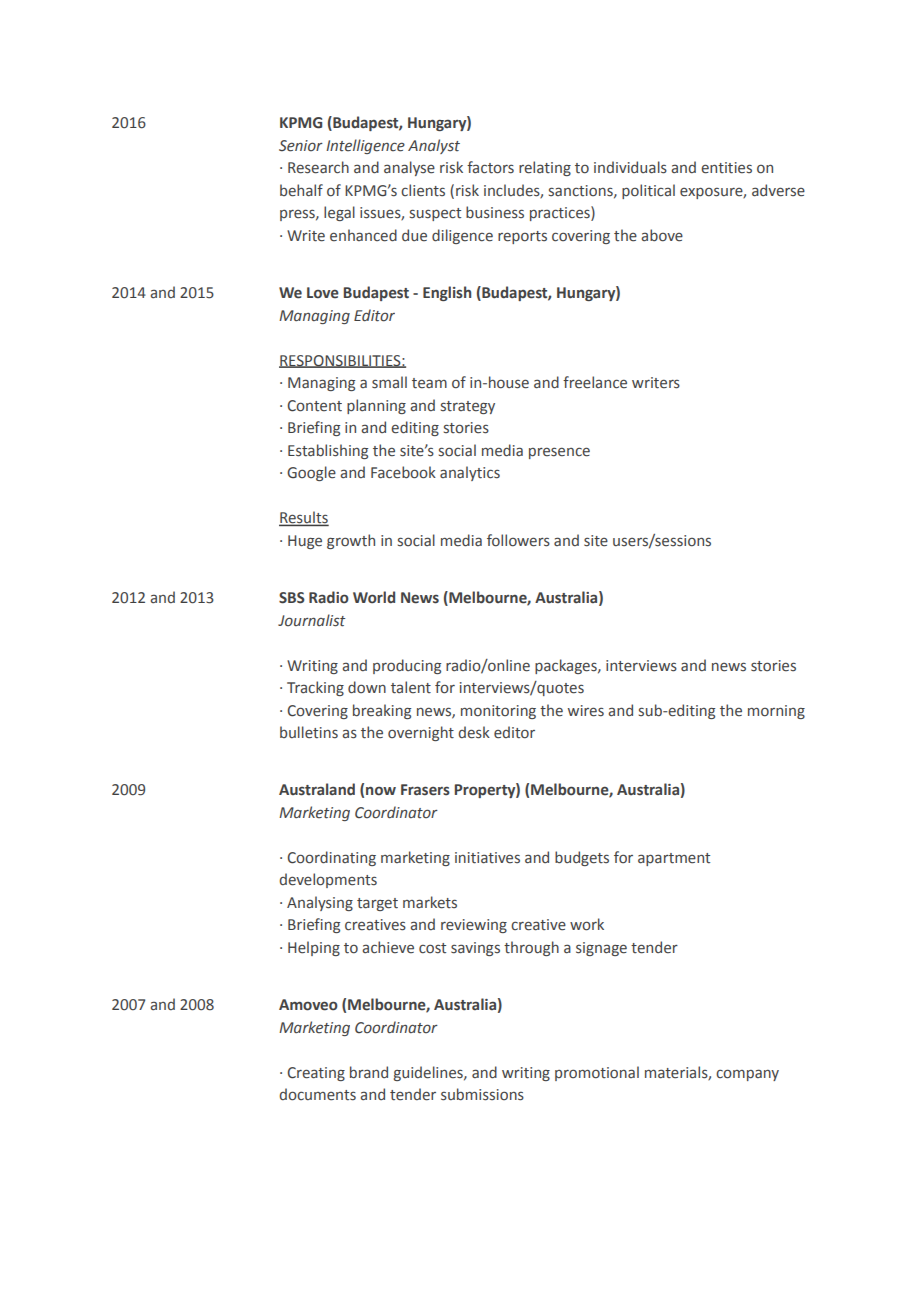  What do you see at coordinates (747, 1075) in the screenshot?
I see `company` at bounding box center [747, 1075].
